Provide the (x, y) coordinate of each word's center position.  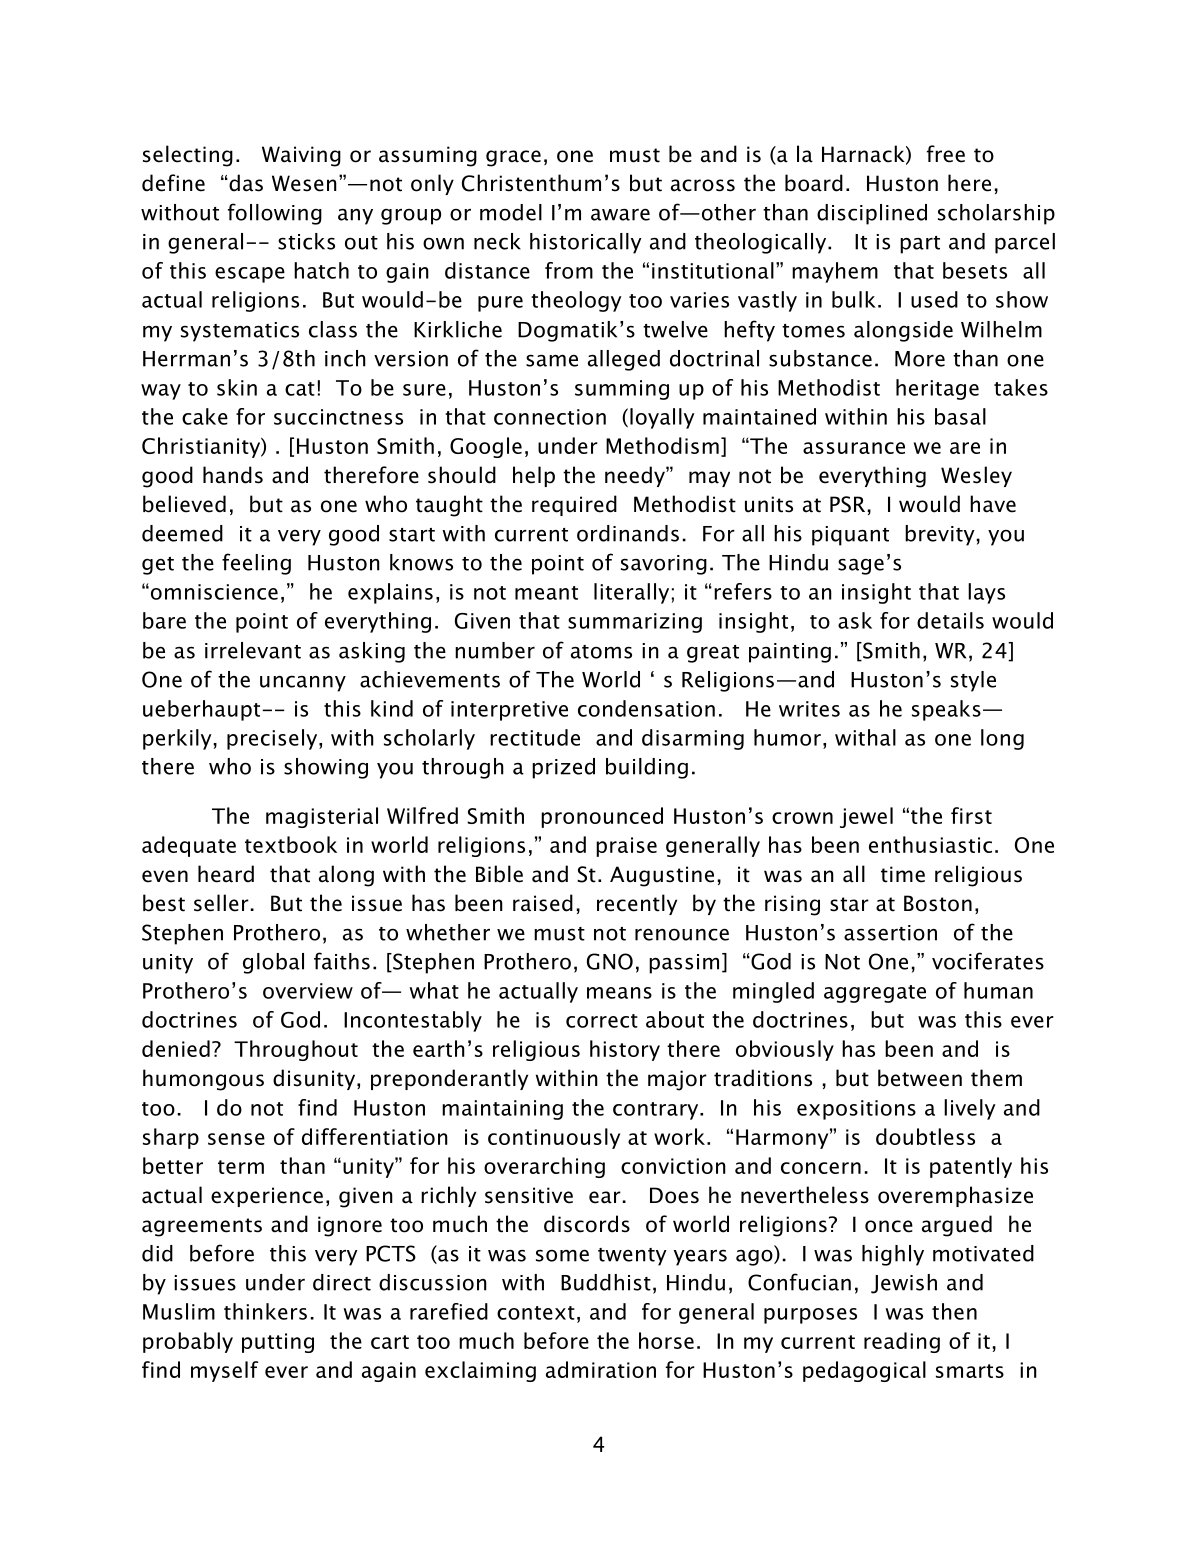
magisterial (322, 817)
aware (620, 214)
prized (563, 768)
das (245, 183)
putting (278, 1343)
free (946, 154)
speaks (946, 710)
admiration (601, 1369)
